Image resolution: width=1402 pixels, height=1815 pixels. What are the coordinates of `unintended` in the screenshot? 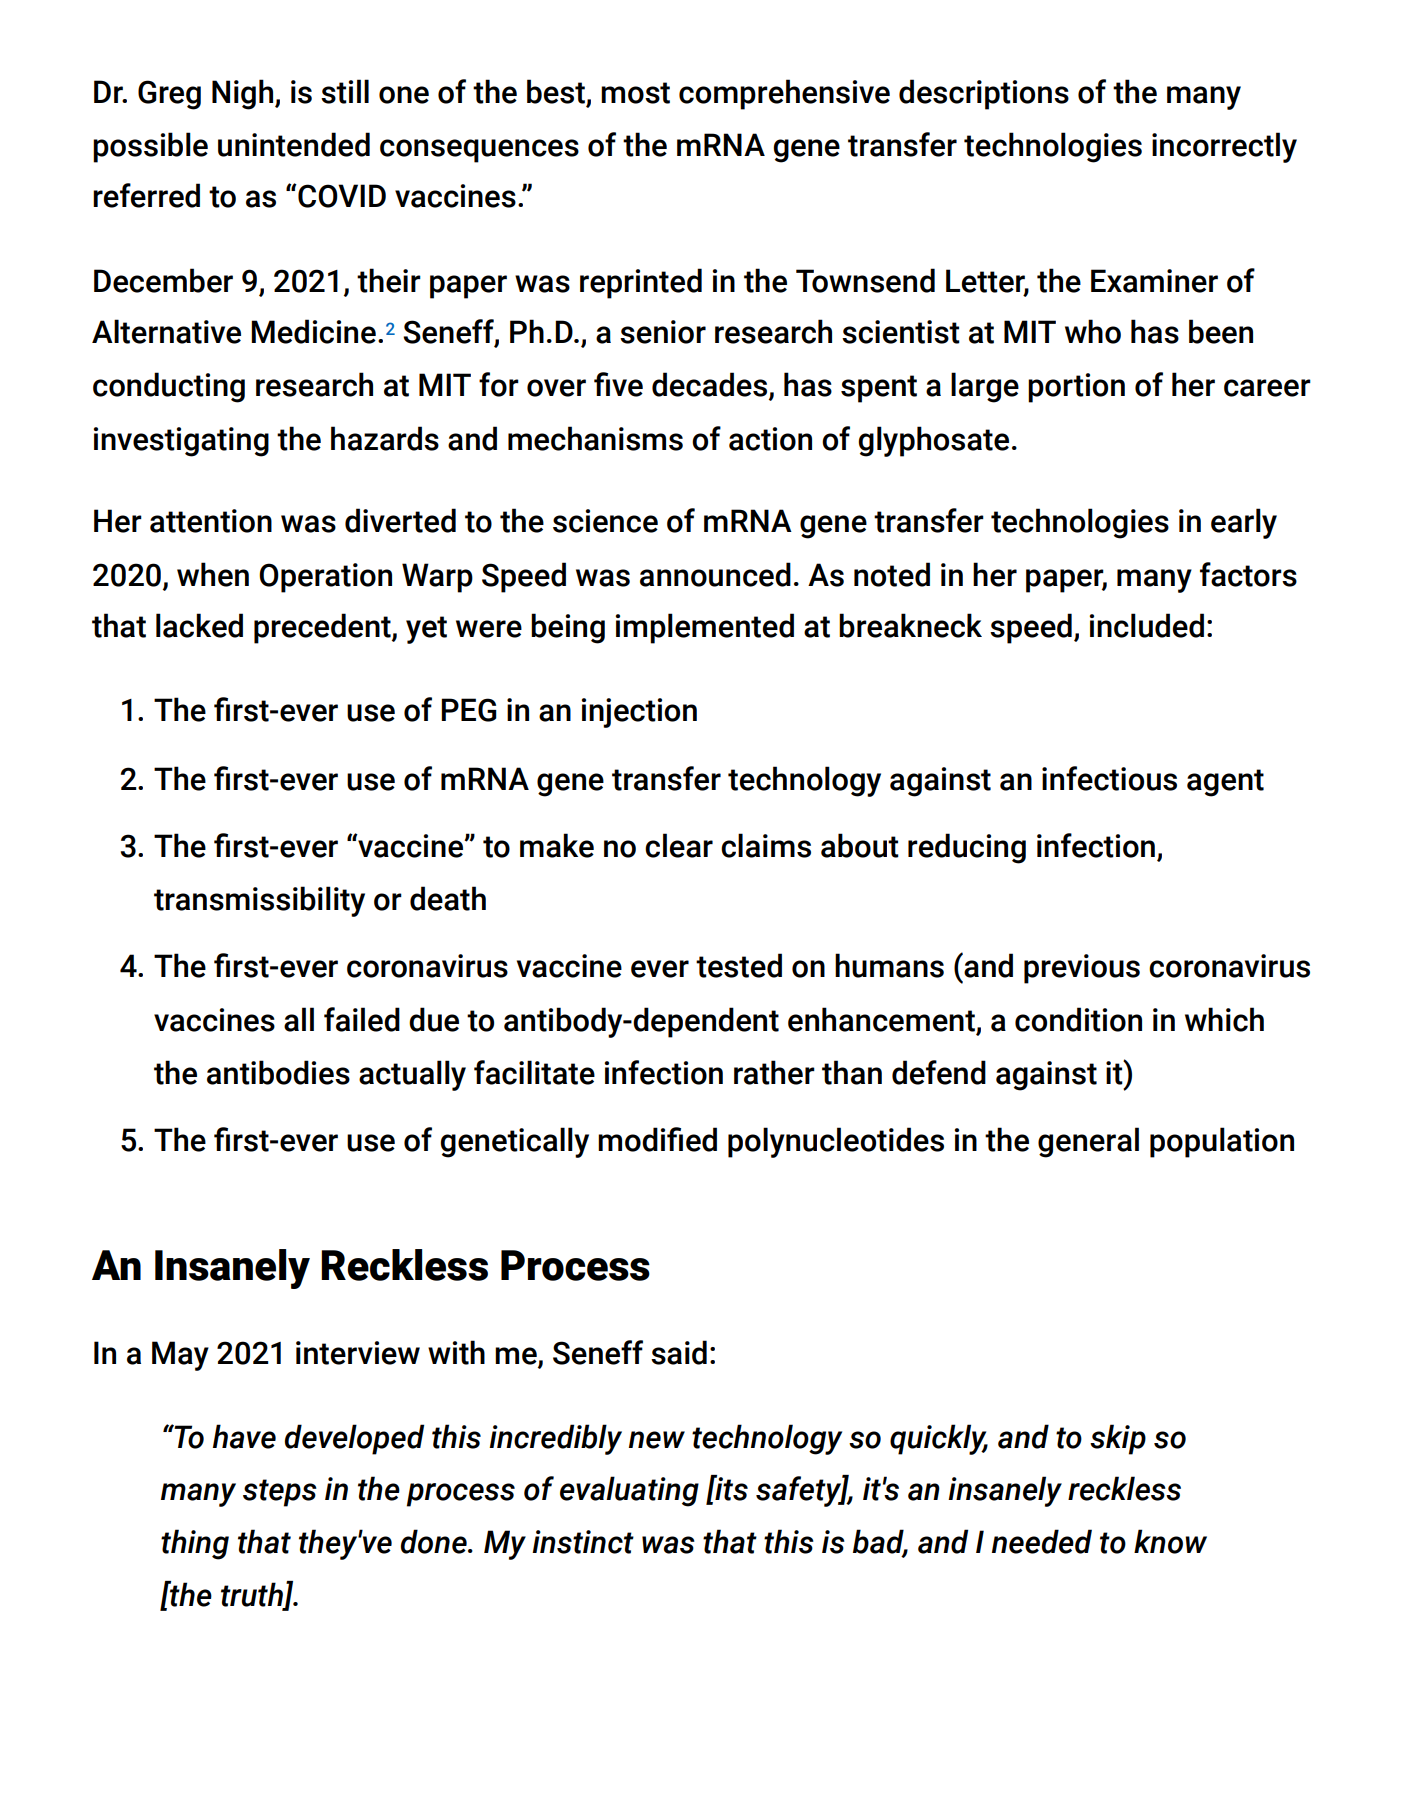 It's located at (294, 144).
